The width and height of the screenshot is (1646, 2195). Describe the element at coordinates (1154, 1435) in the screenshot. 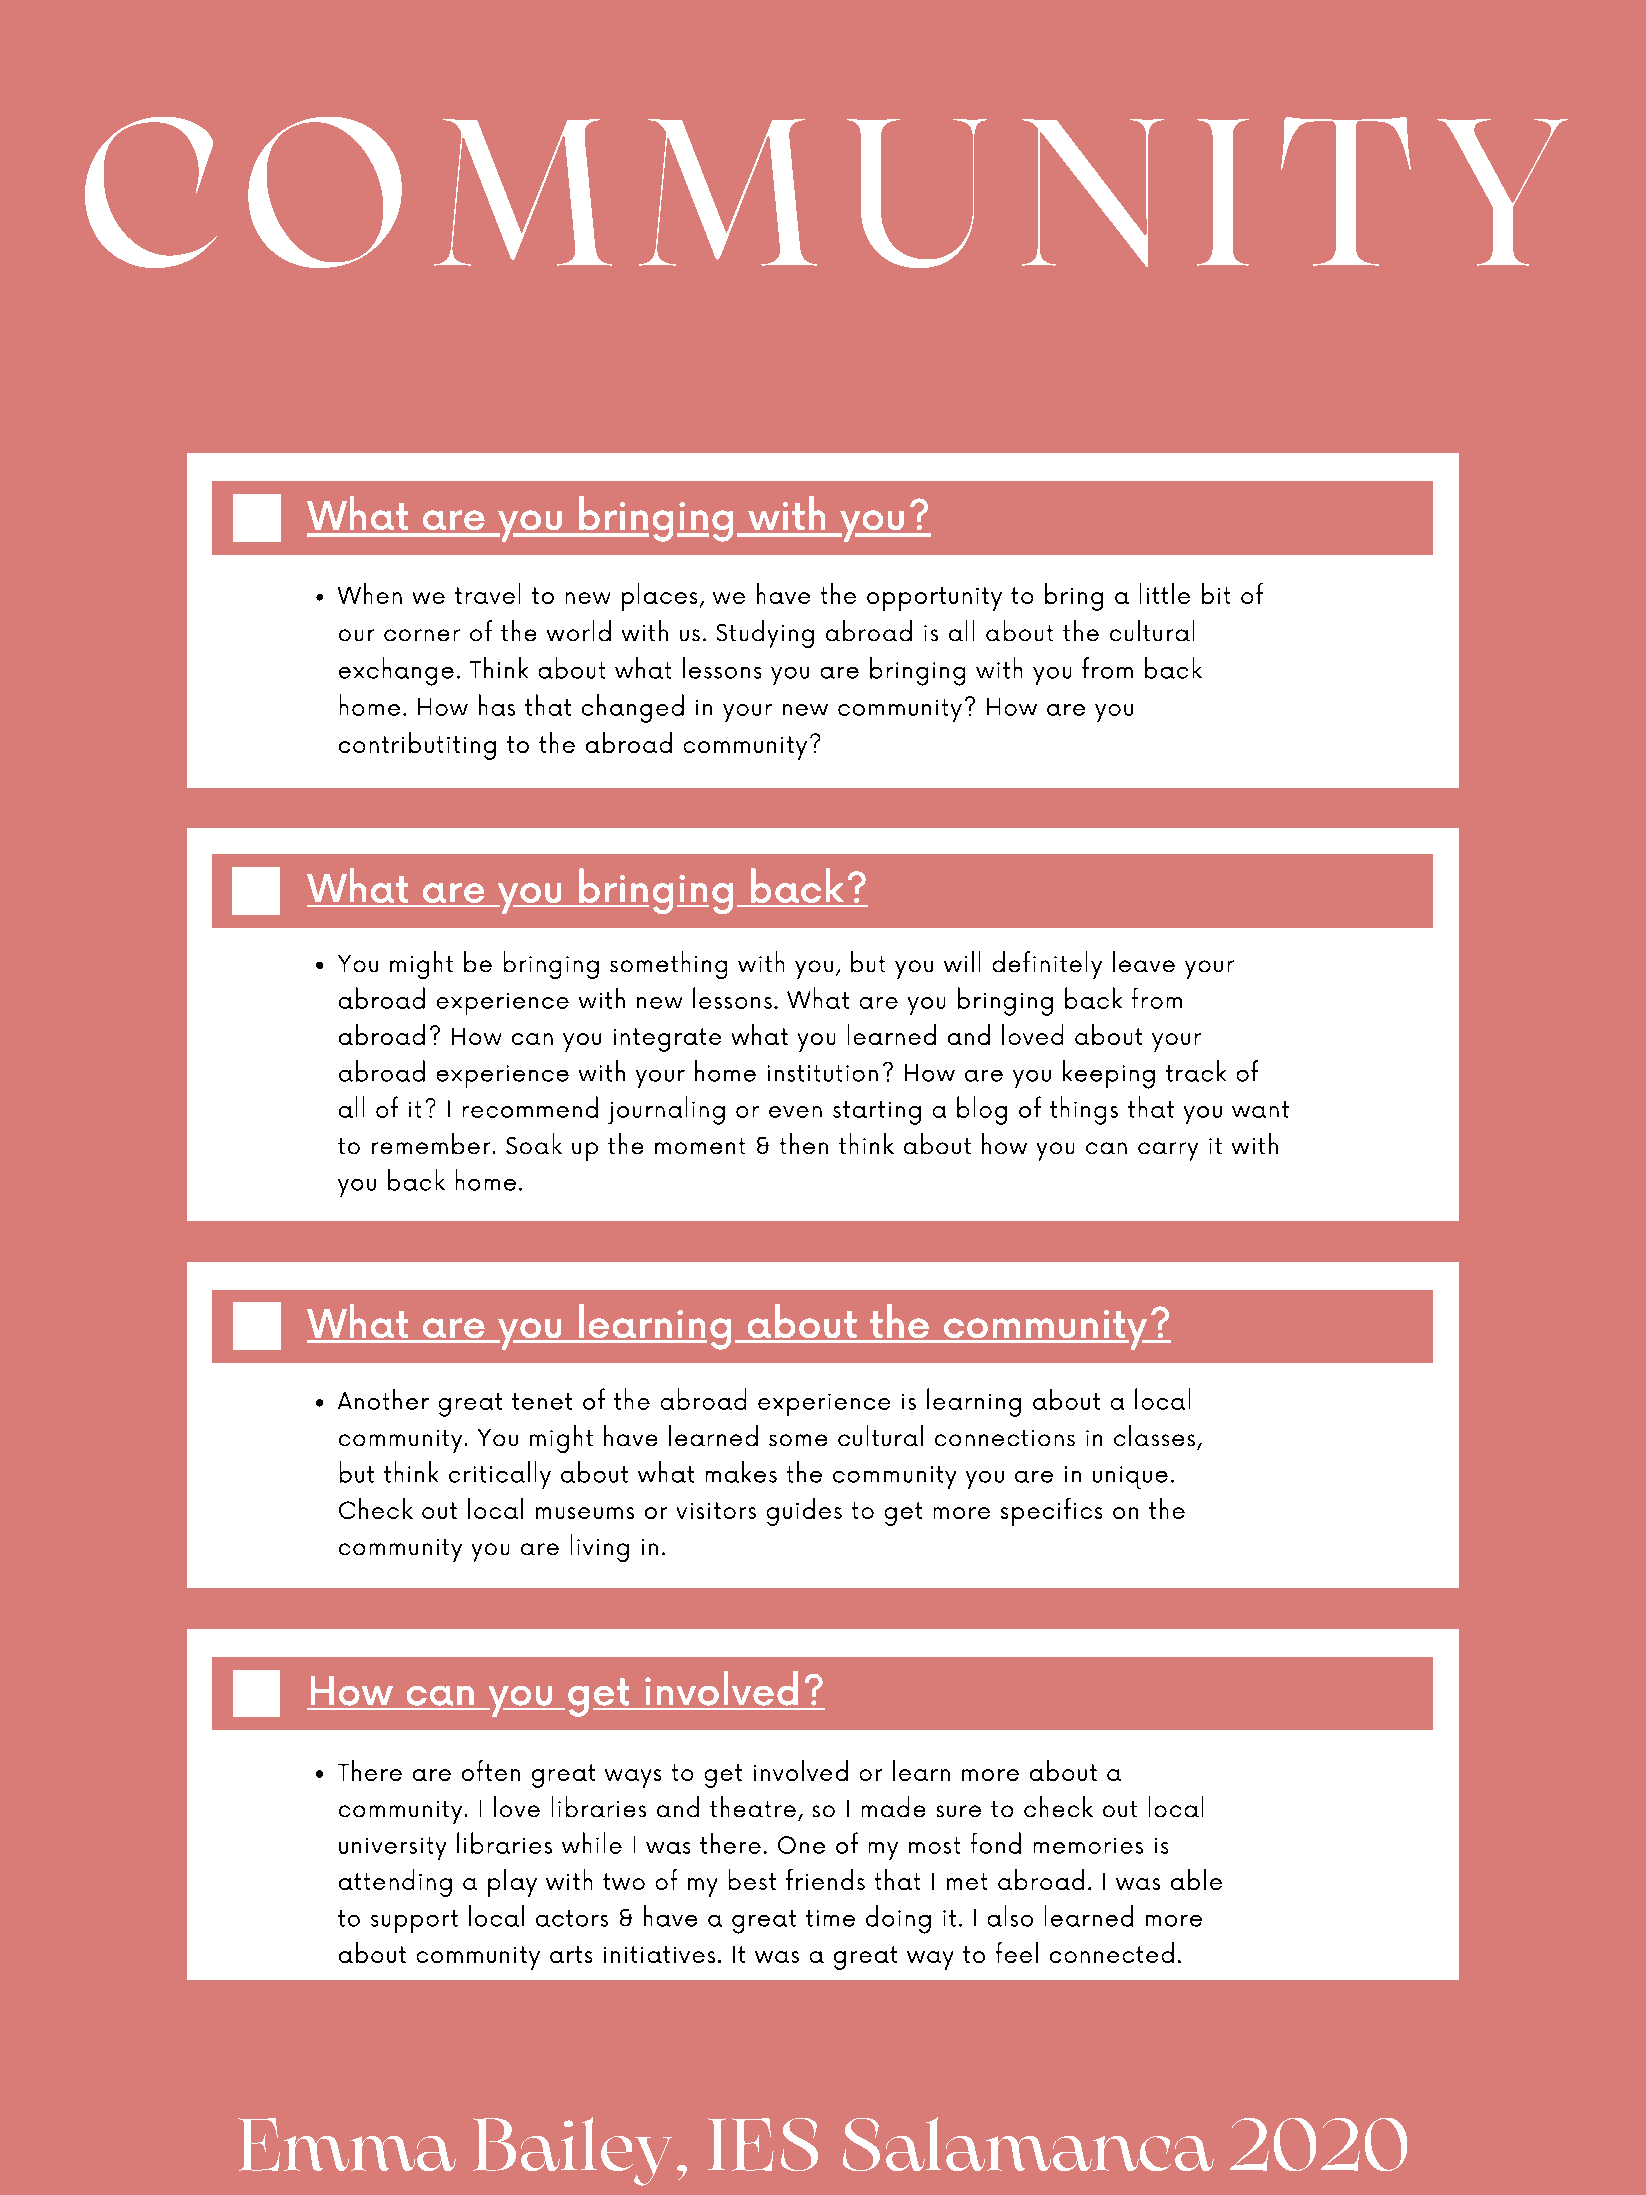

I see `classes` at that location.
